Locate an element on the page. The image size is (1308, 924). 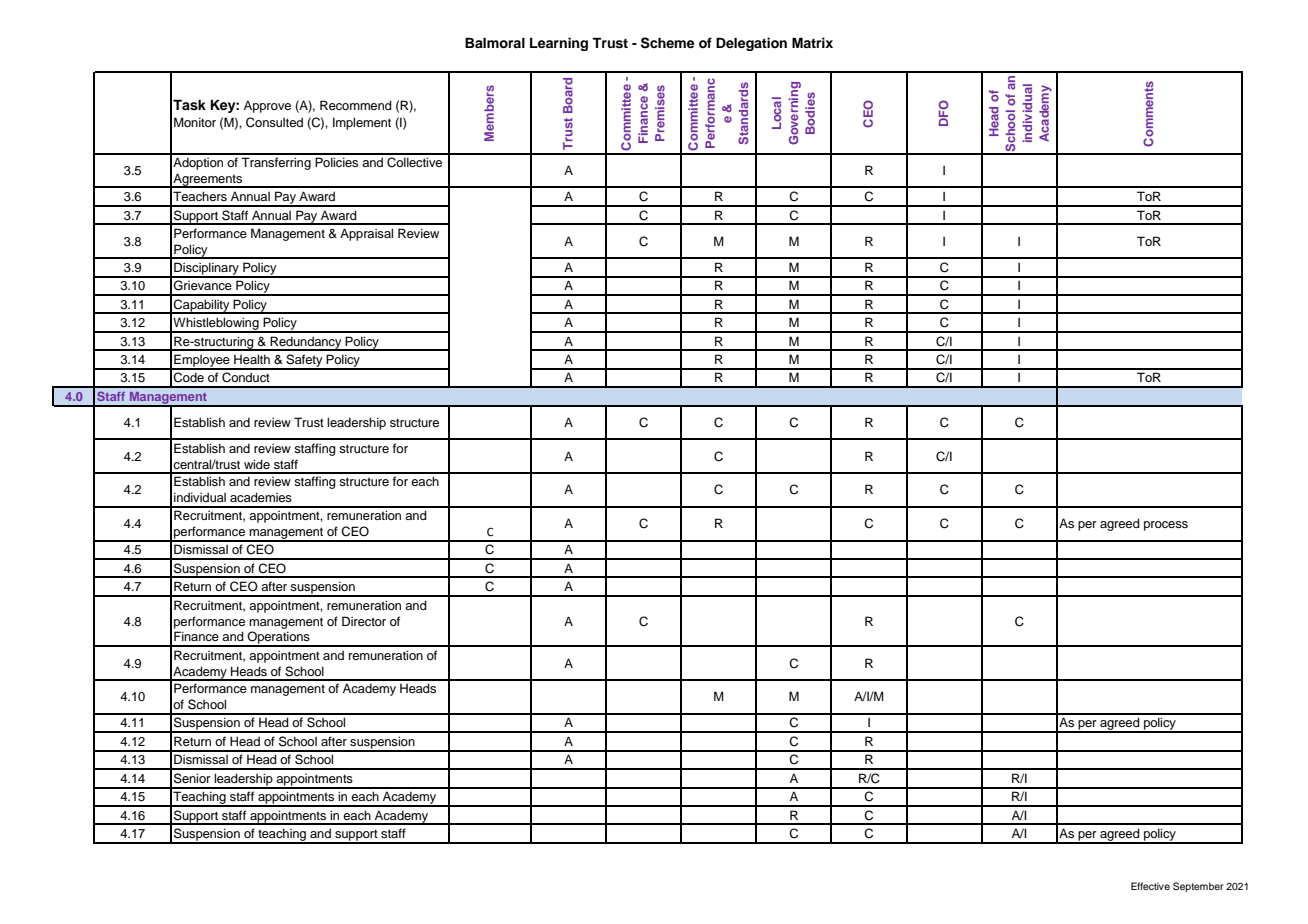
September is located at coordinates (1198, 887).
